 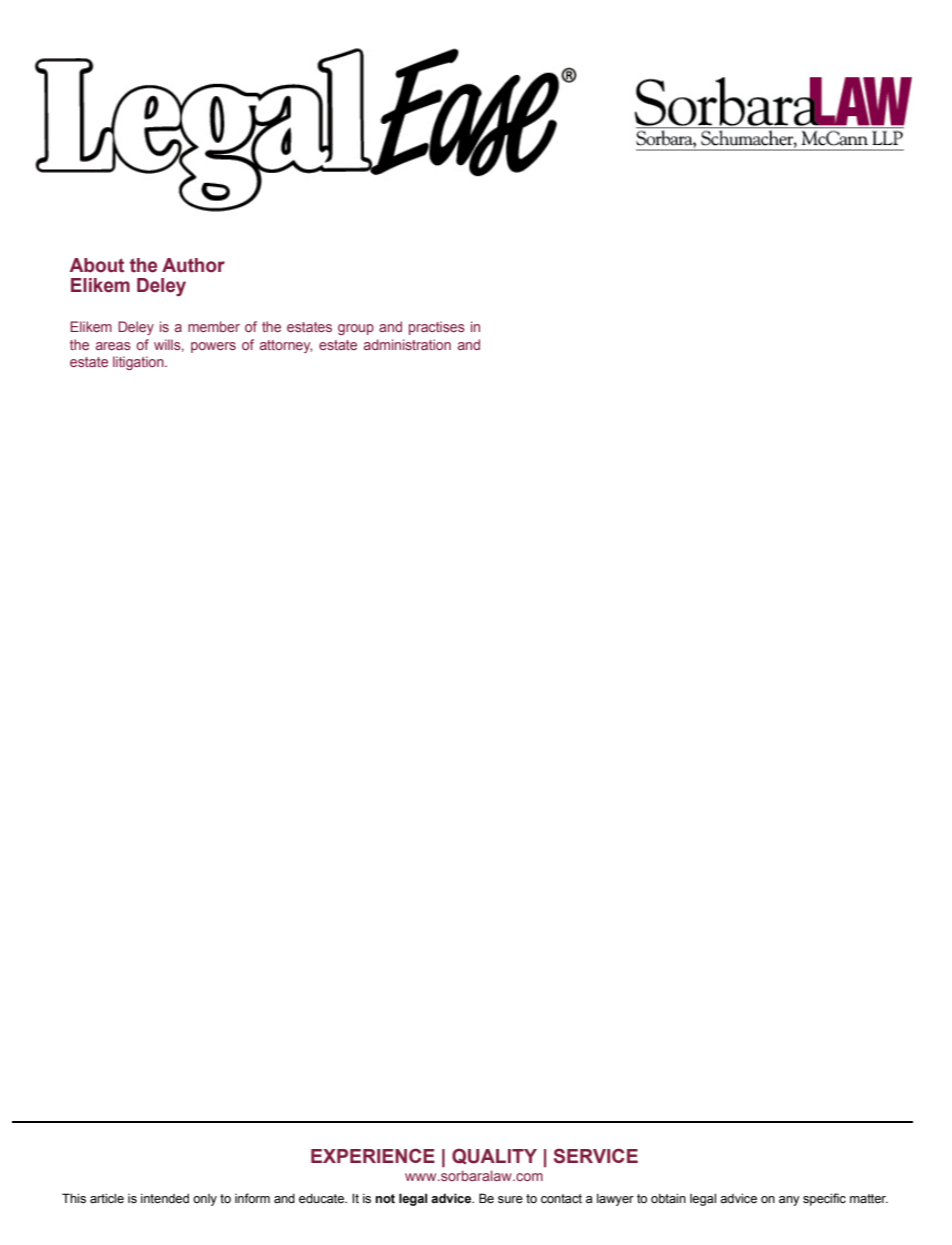 What do you see at coordinates (165, 1198) in the screenshot?
I see `intended` at bounding box center [165, 1198].
